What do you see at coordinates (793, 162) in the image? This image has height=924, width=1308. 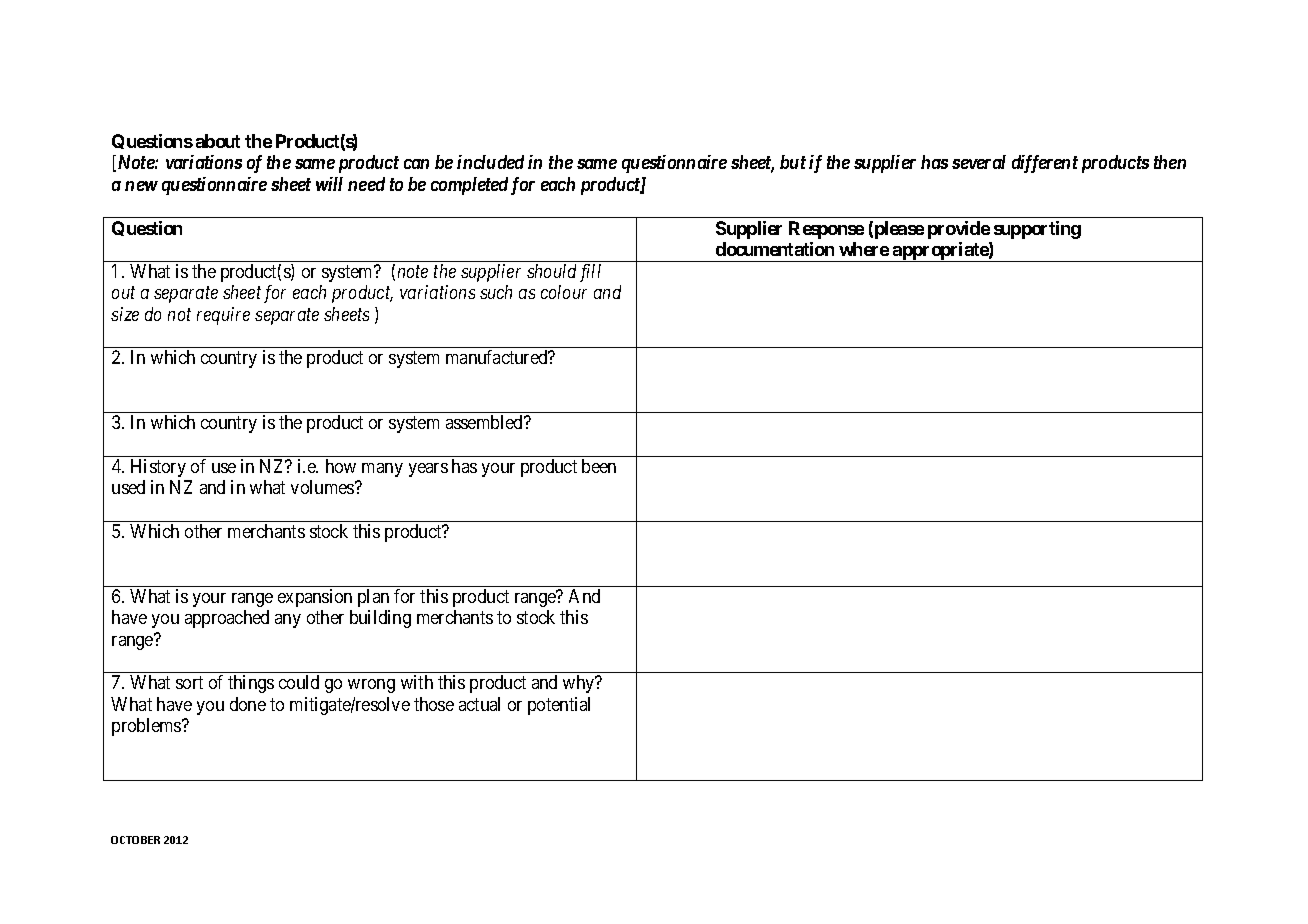 I see `but` at bounding box center [793, 162].
